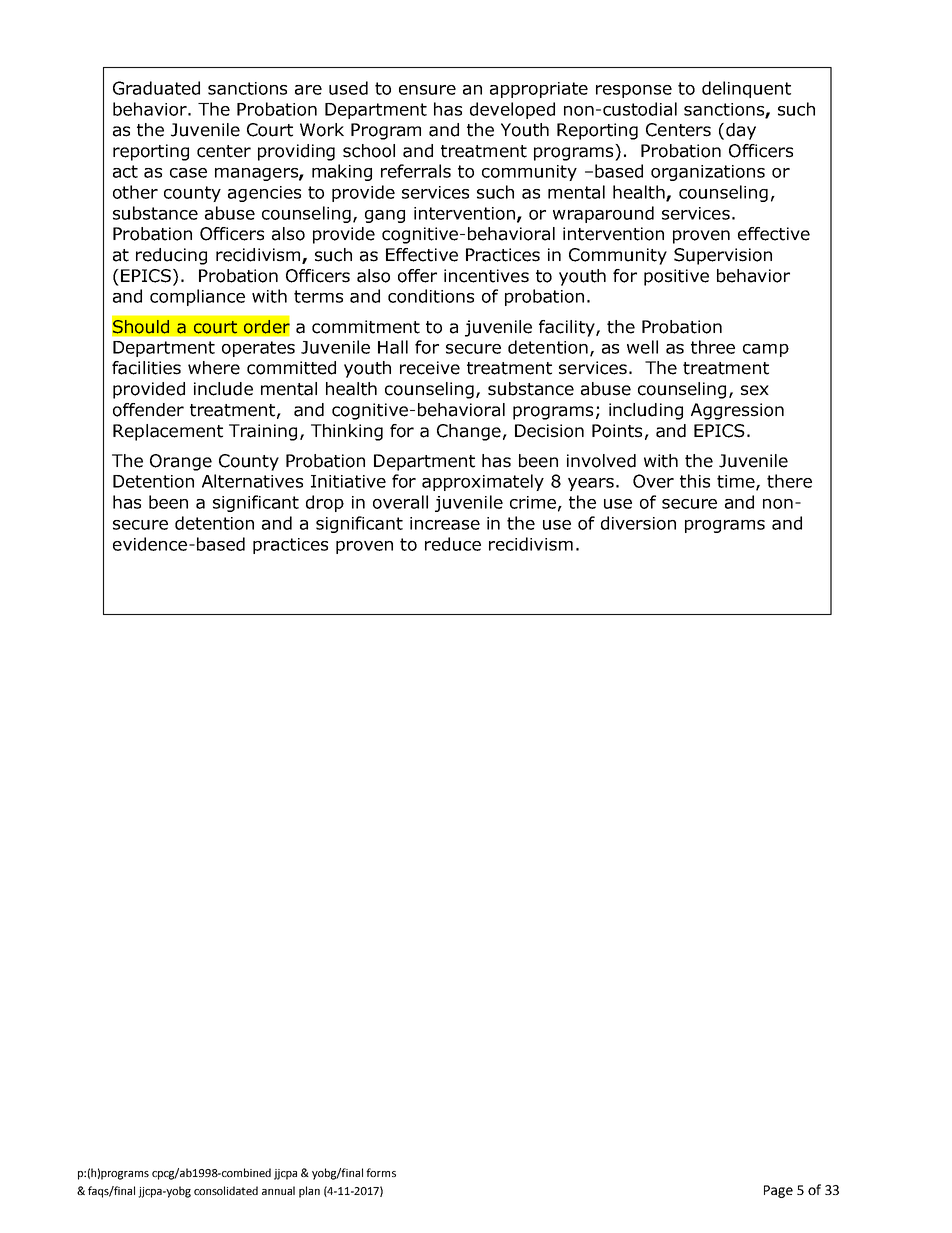  I want to click on consolidated, so click(226, 1190).
